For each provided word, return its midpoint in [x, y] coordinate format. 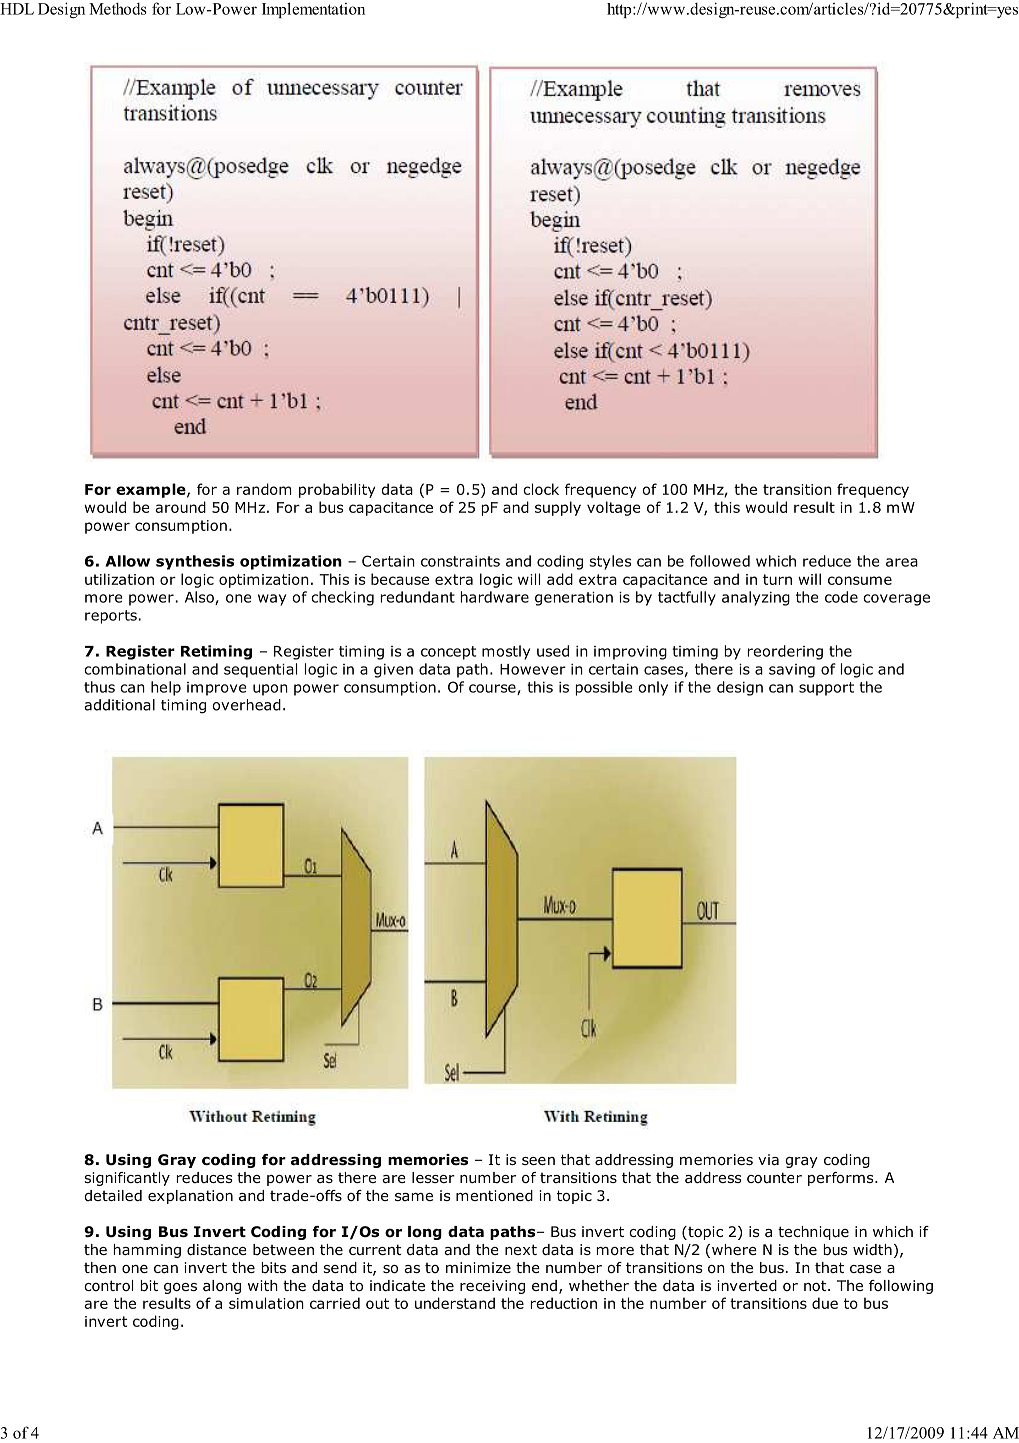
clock [541, 489]
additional [119, 705]
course [493, 689]
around [180, 507]
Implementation [313, 10]
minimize [478, 1267]
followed [720, 561]
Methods [118, 9]
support [826, 689]
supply [558, 508]
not [816, 1285]
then [100, 1267]
